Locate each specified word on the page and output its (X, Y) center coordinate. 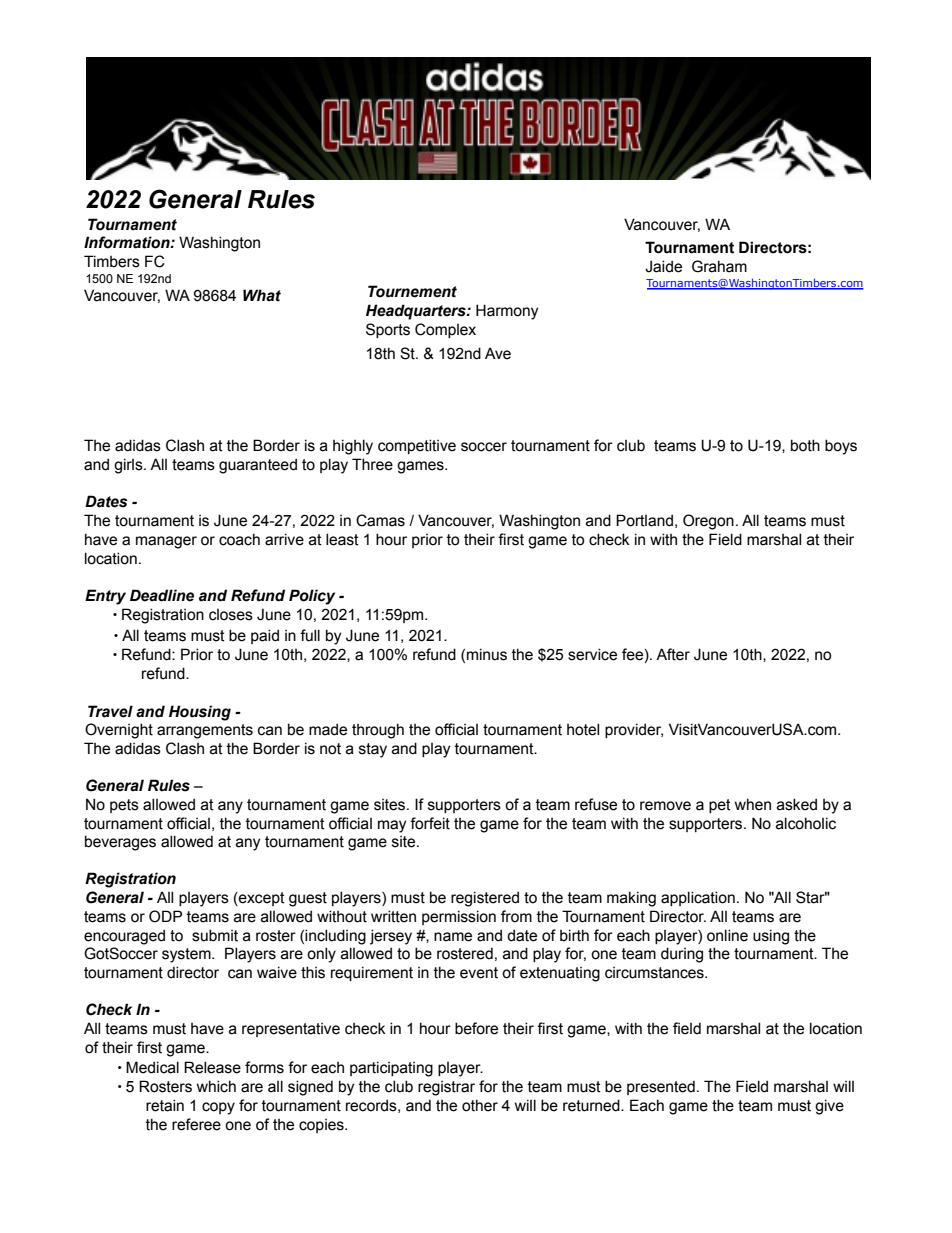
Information (128, 242)
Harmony (507, 312)
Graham (719, 266)
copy (218, 1108)
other (480, 1105)
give (829, 1107)
